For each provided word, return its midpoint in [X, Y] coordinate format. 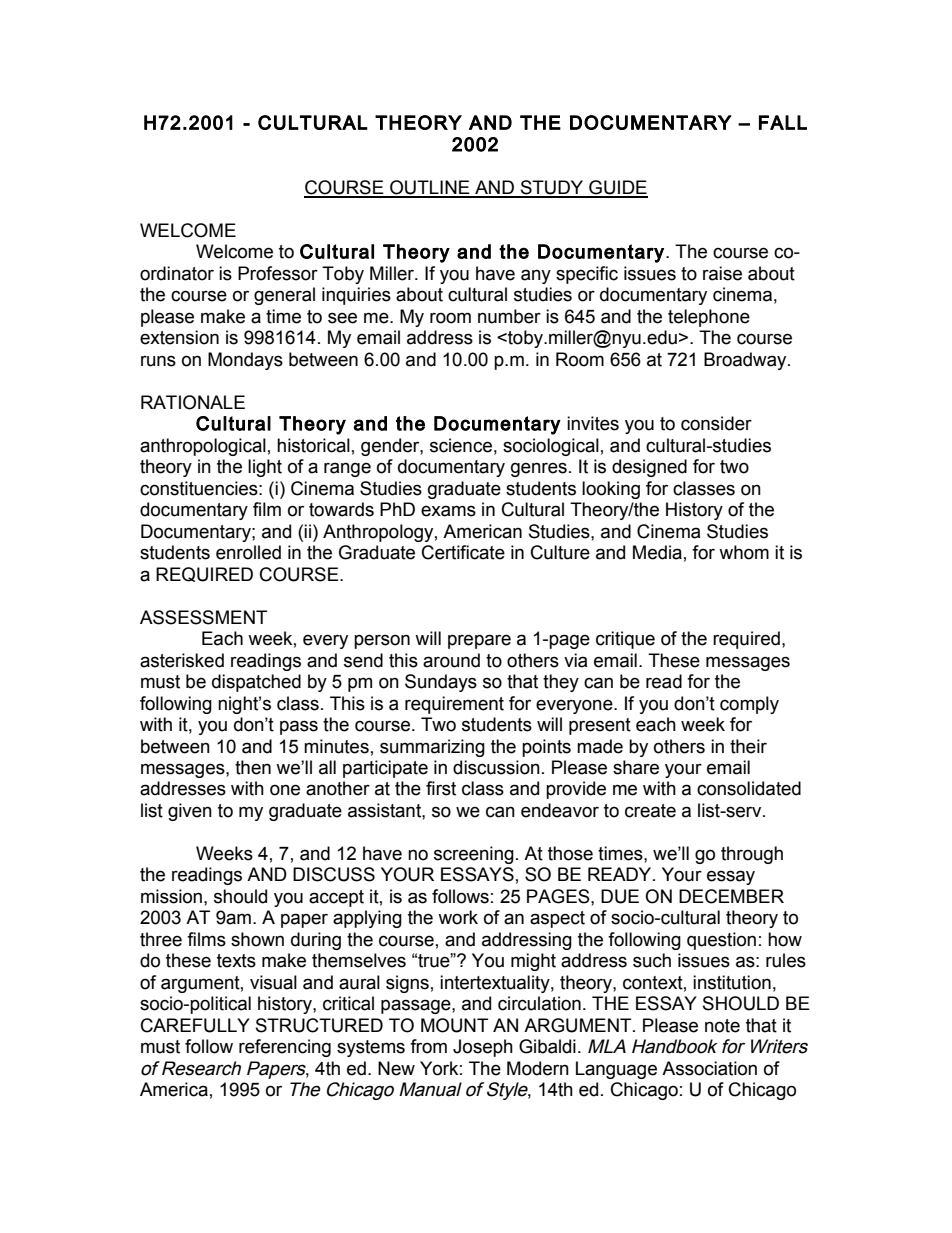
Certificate [463, 552]
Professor [278, 273]
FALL [783, 122]
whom [744, 552]
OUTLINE [430, 188]
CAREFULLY [195, 1025]
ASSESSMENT [203, 617]
